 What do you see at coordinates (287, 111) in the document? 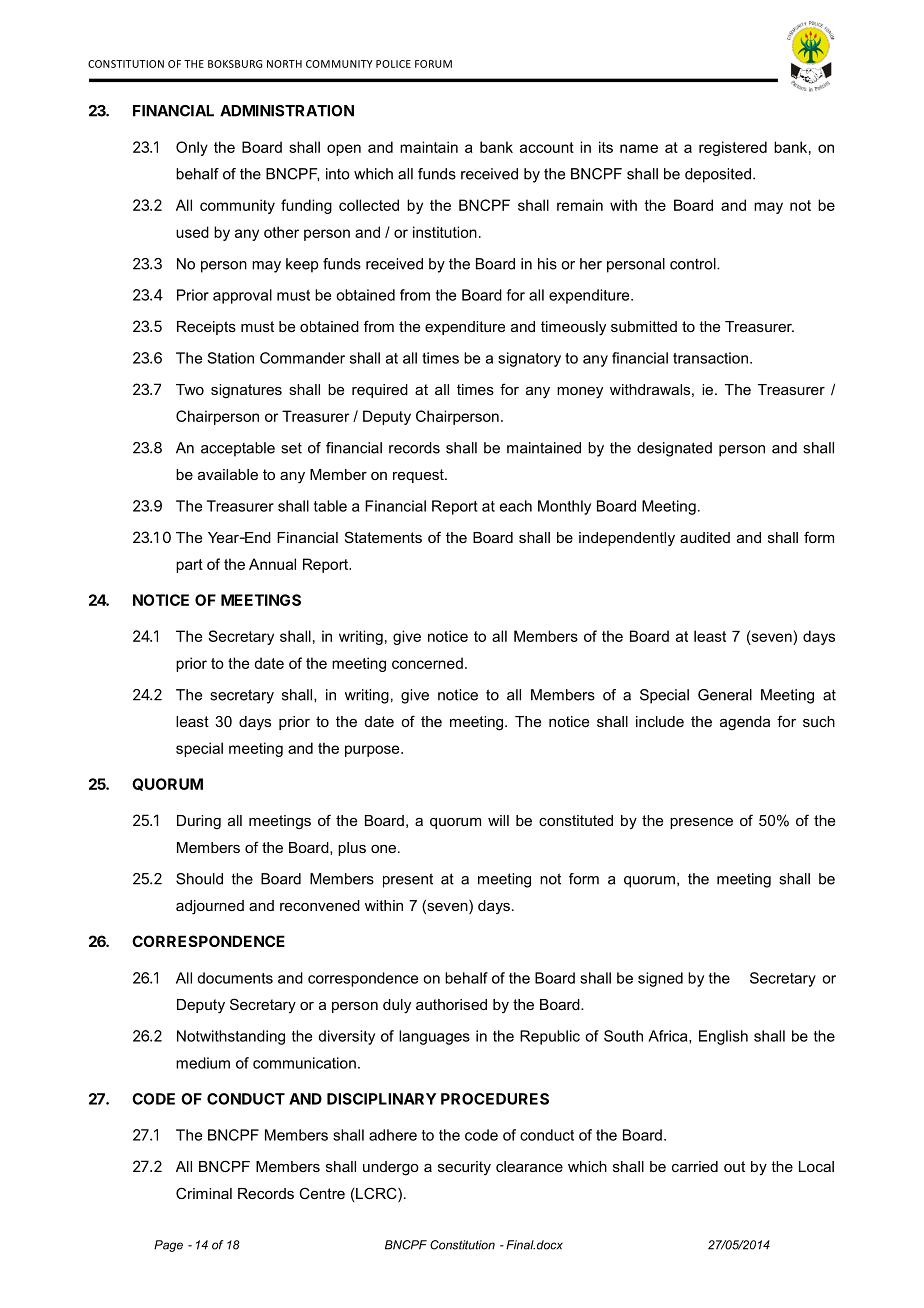
I see `ADMINISTRATION` at bounding box center [287, 111].
